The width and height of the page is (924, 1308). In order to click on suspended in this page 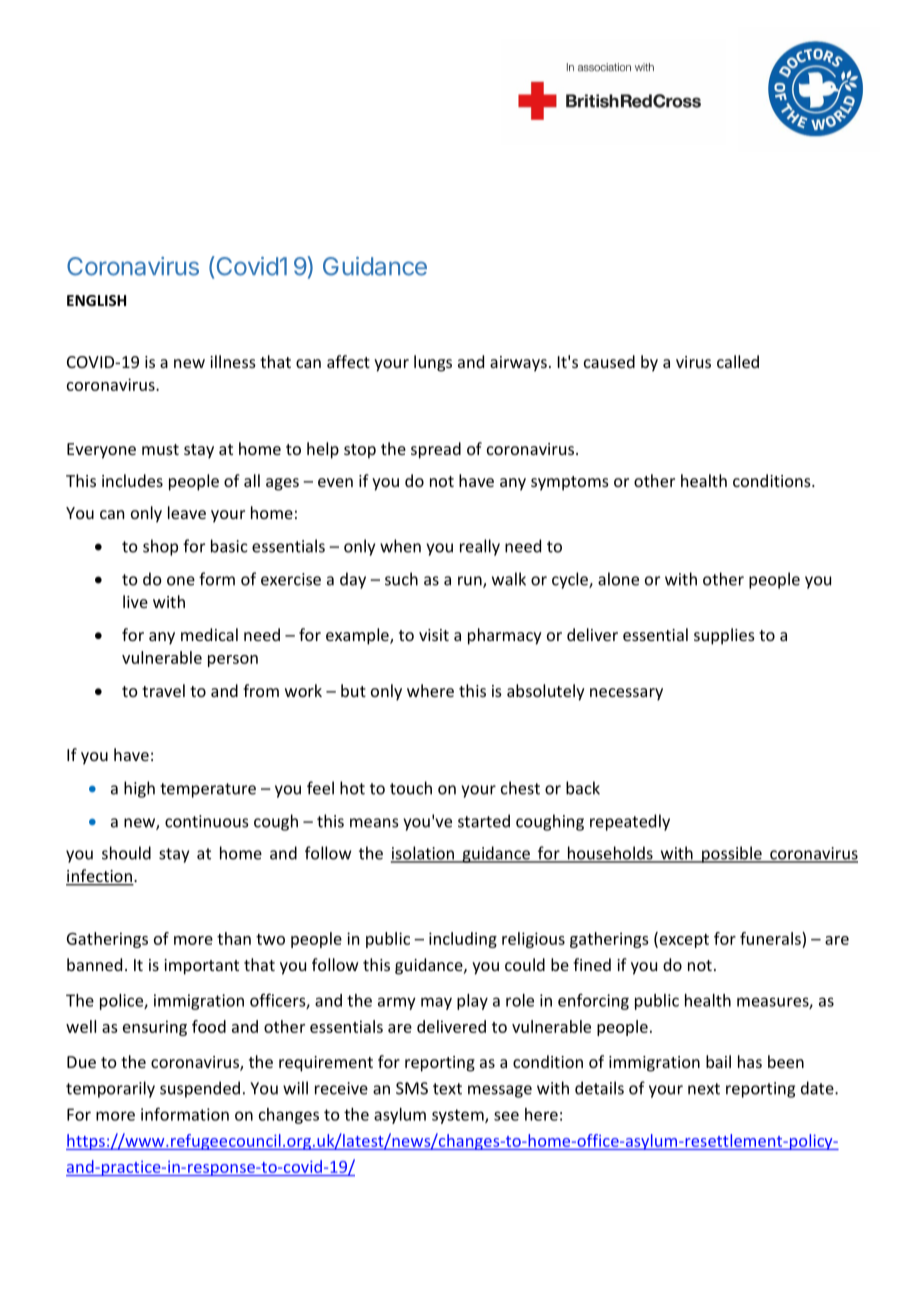, I will do `click(200, 1089)`.
